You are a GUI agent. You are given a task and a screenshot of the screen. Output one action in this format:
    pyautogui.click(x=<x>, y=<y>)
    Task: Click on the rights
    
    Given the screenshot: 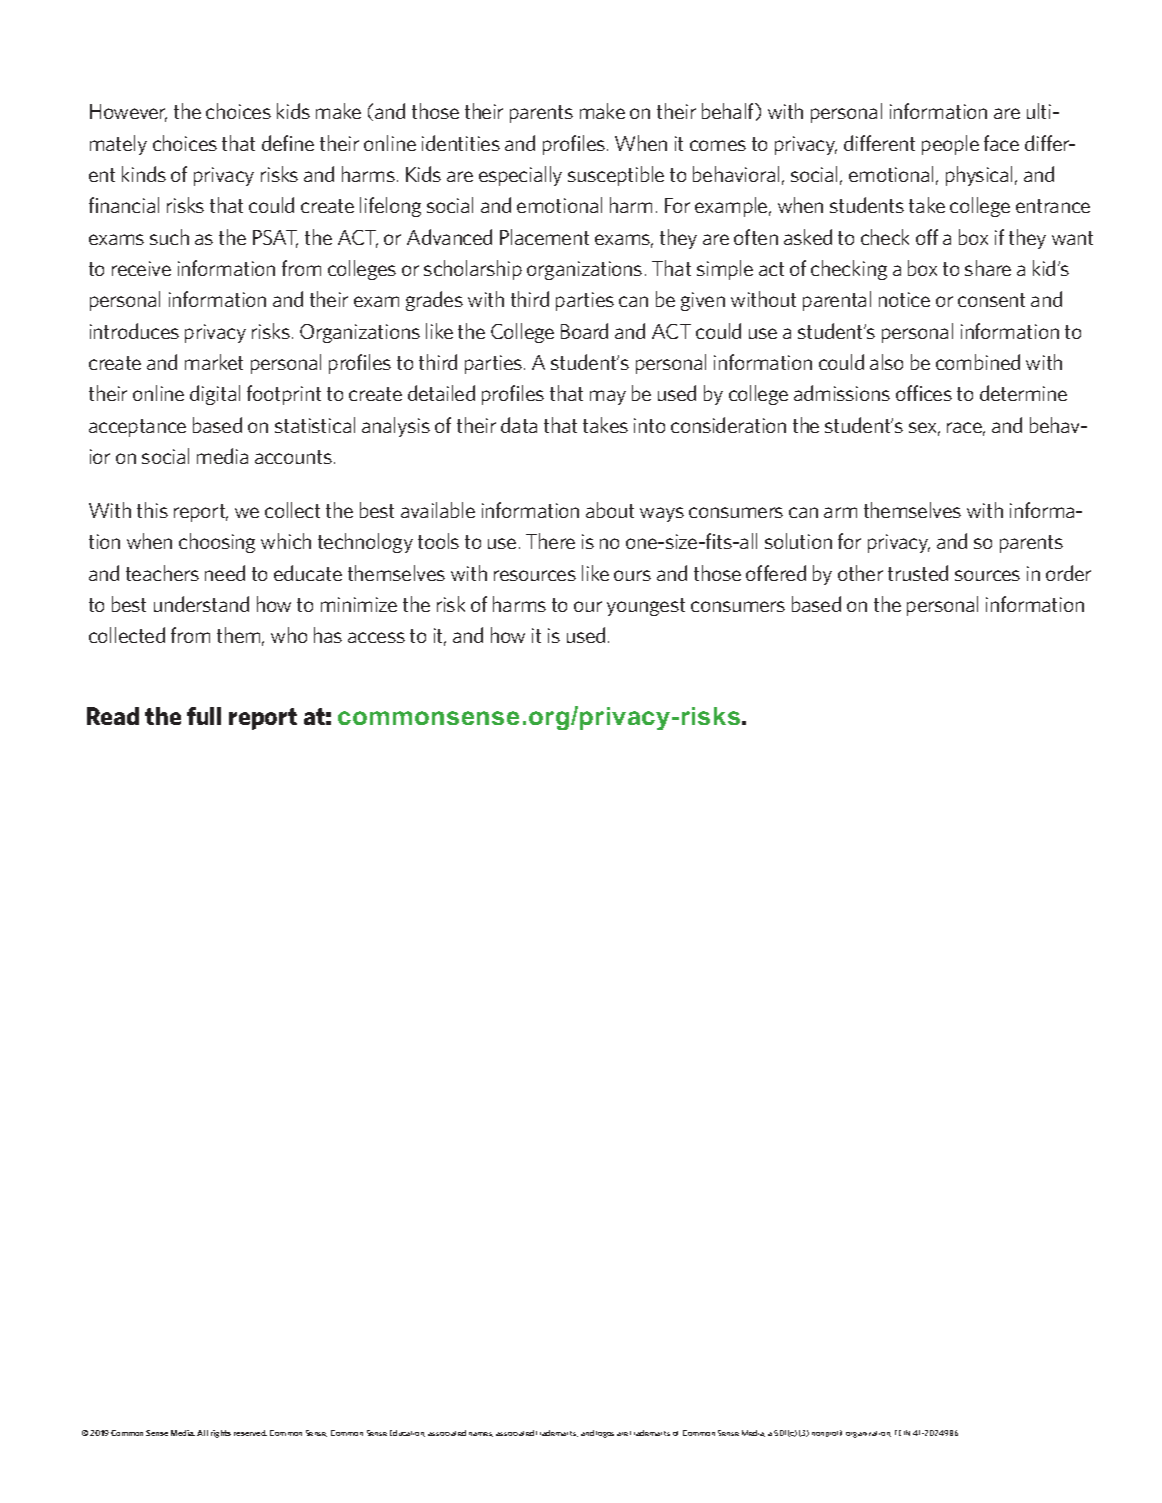 What is the action you would take?
    pyautogui.click(x=221, y=1434)
